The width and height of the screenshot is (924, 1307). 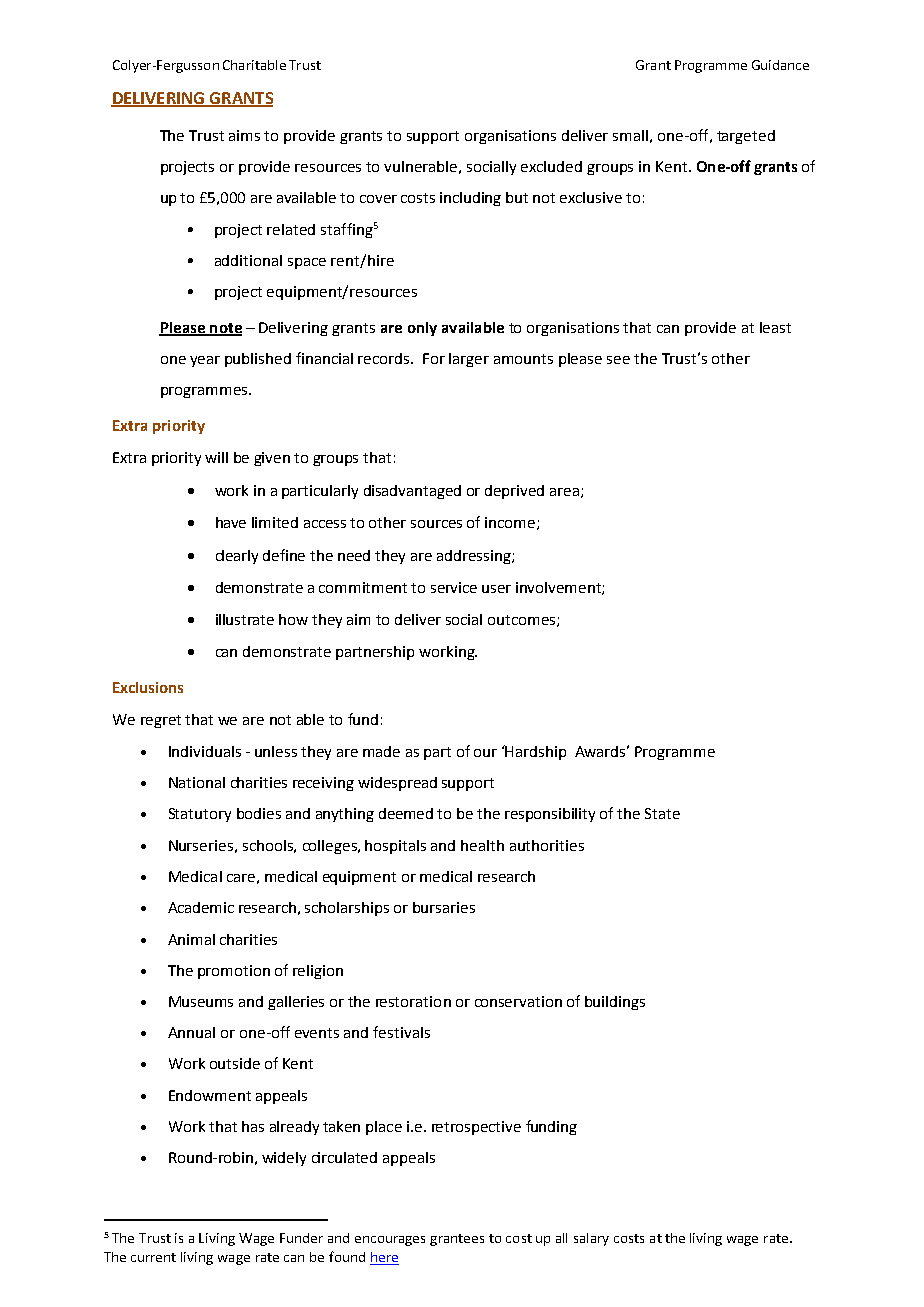 I want to click on targeted, so click(x=746, y=137).
